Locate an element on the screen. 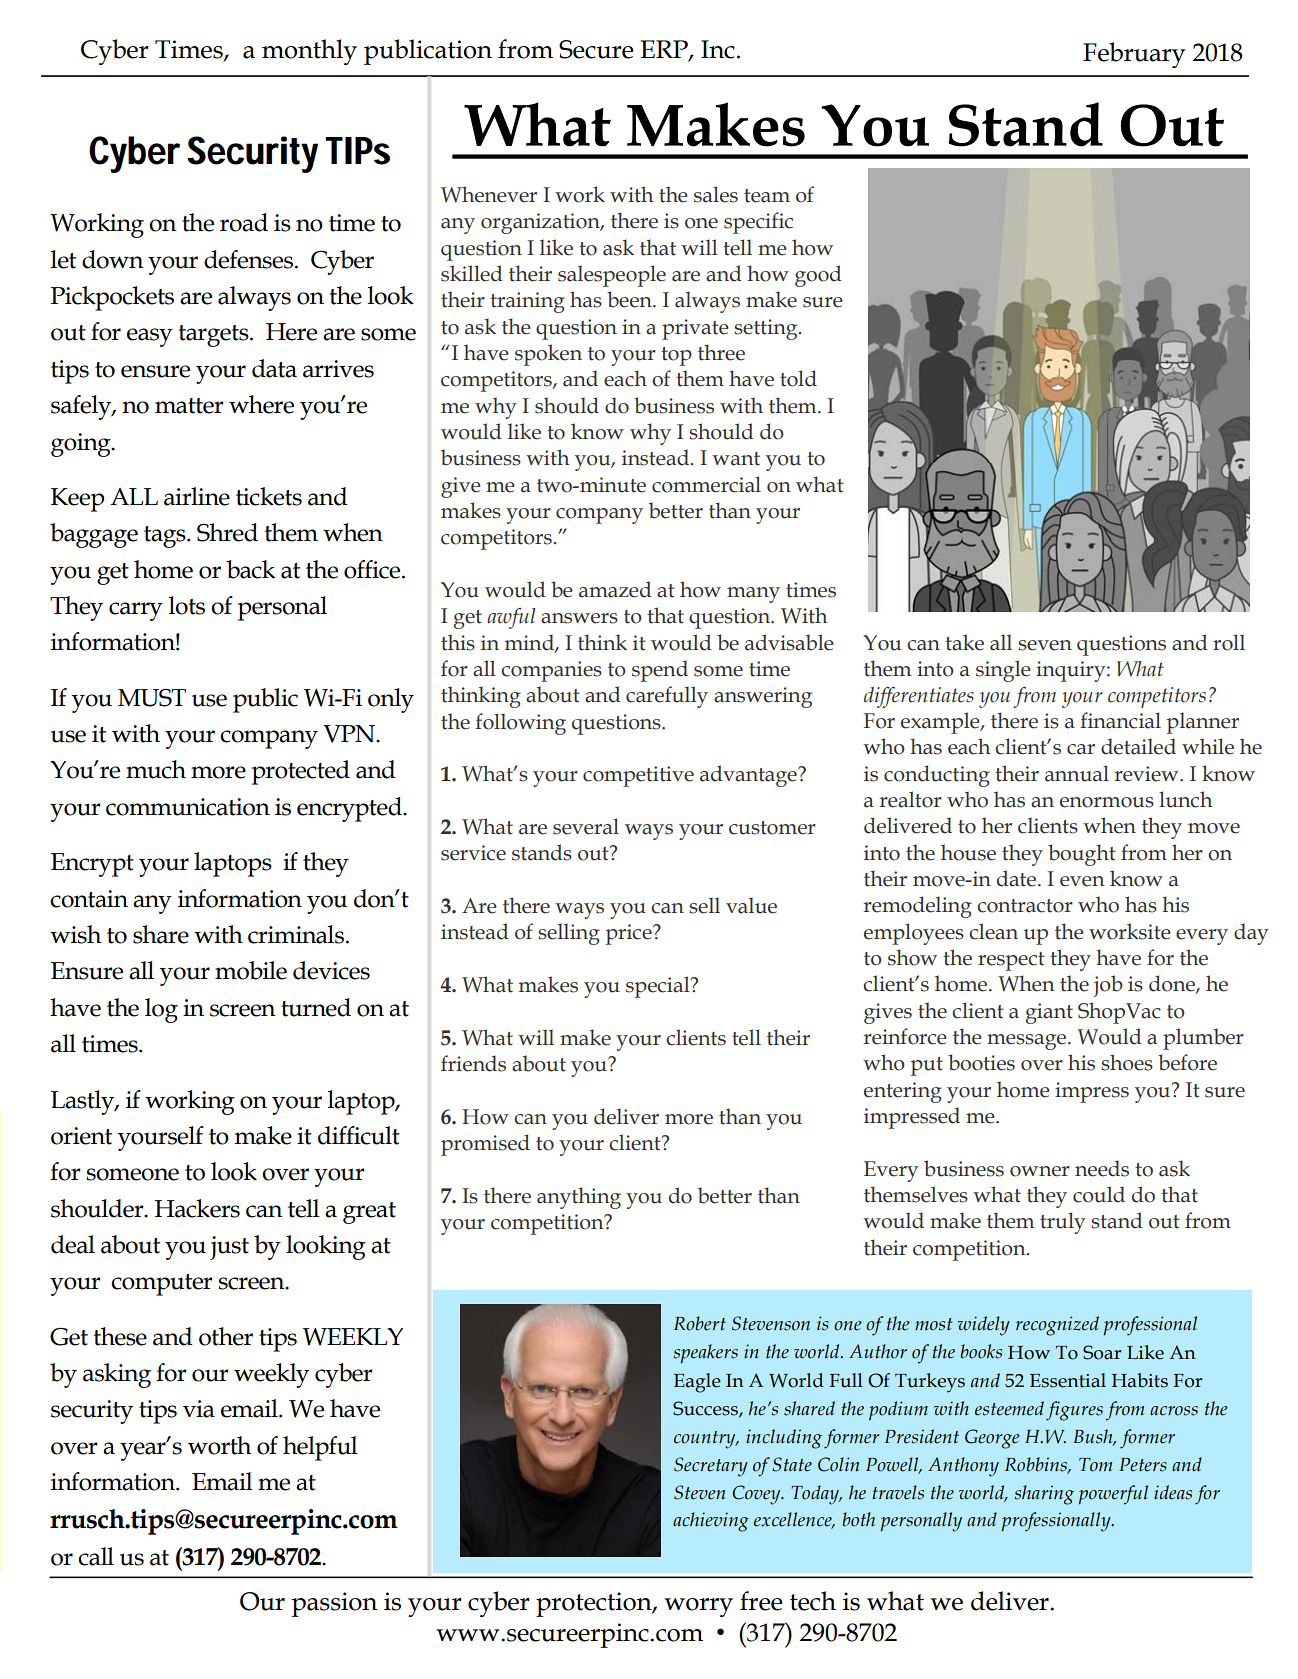 The height and width of the screenshot is (1679, 1298). powerful is located at coordinates (1113, 1495).
